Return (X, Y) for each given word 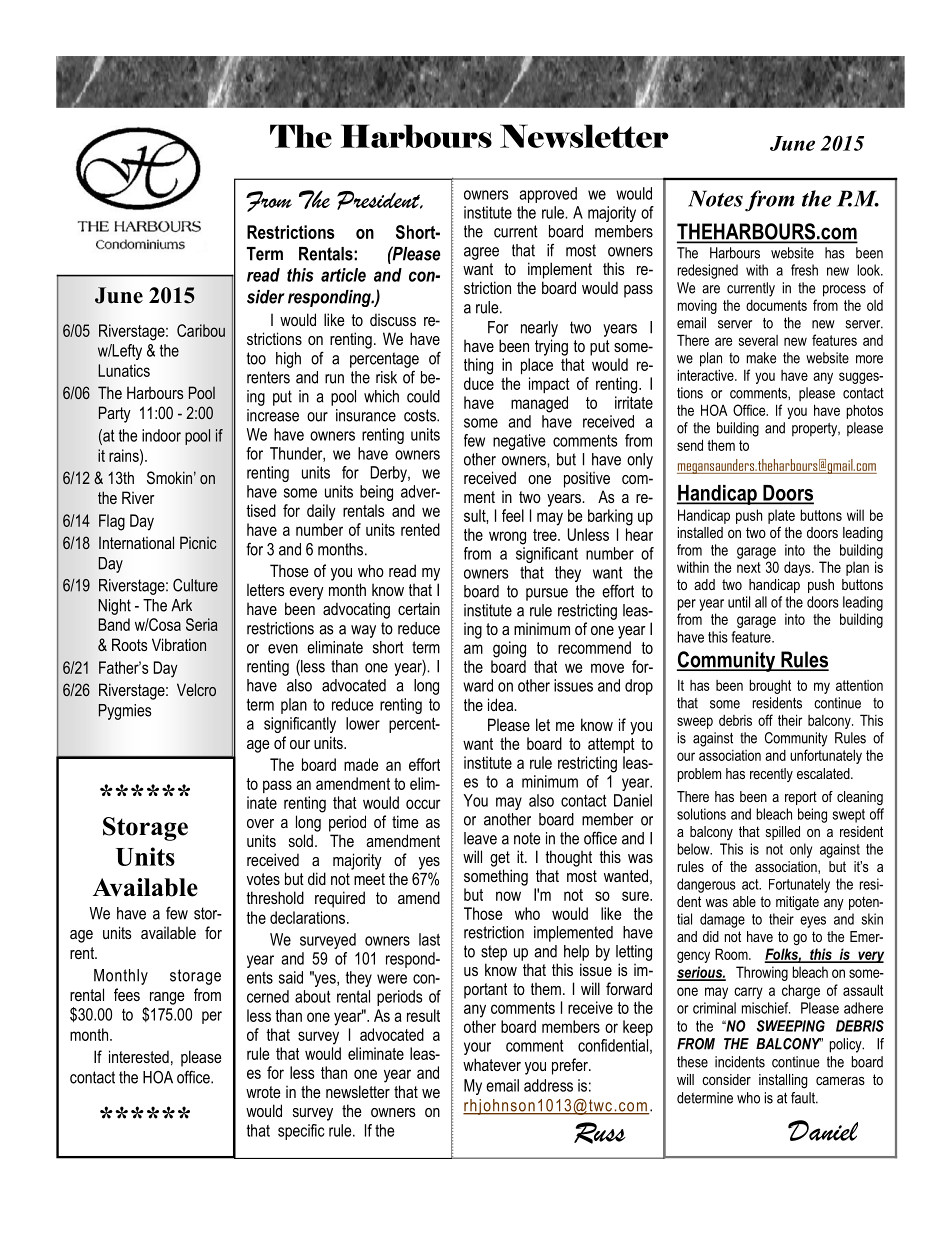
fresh (804, 270)
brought (770, 686)
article (343, 275)
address (548, 1085)
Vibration (179, 645)
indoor (161, 435)
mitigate (797, 903)
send (690, 445)
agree (481, 253)
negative (519, 442)
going (509, 649)
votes (263, 879)
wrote (263, 1092)
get (500, 859)
